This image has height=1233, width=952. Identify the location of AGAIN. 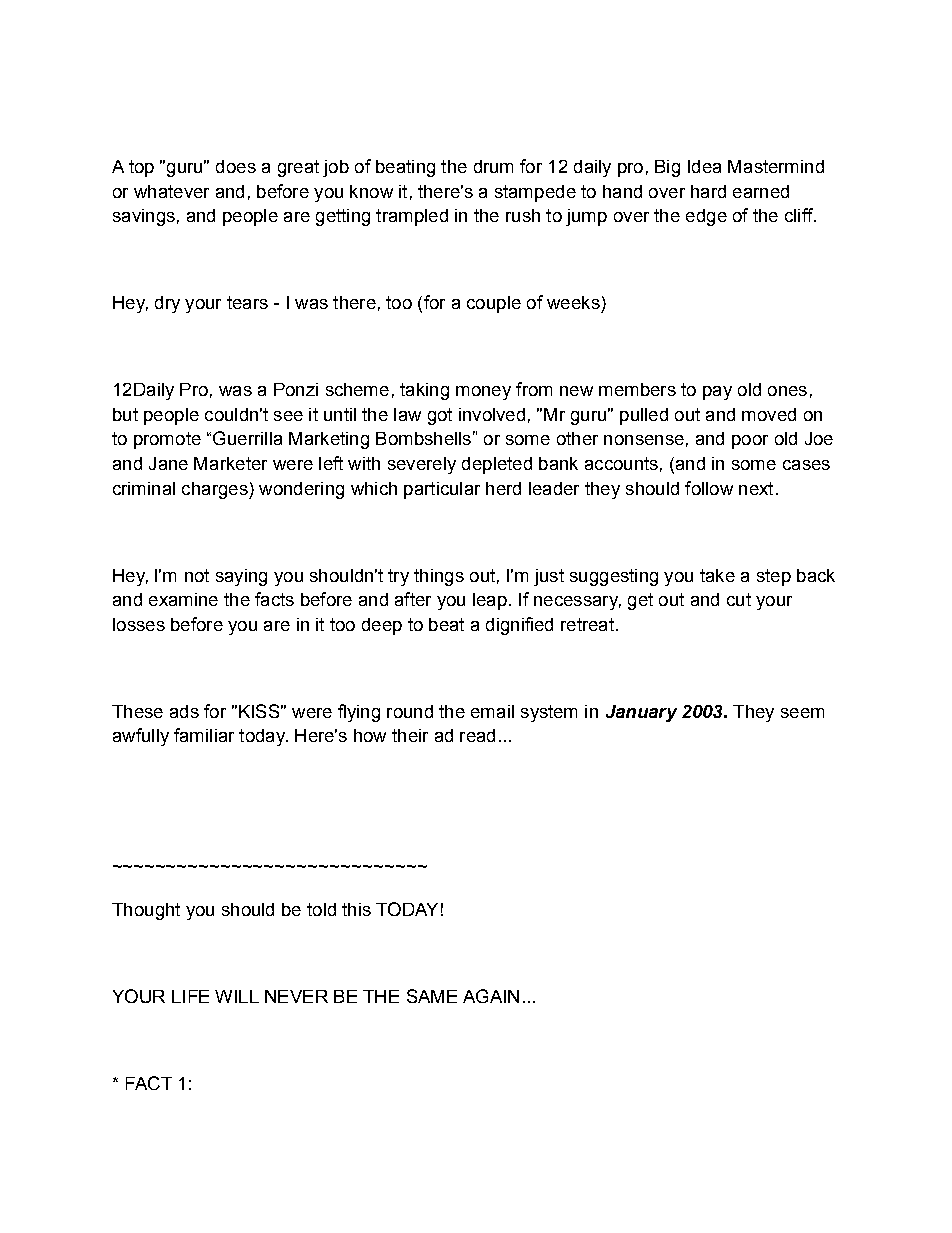
(491, 996).
